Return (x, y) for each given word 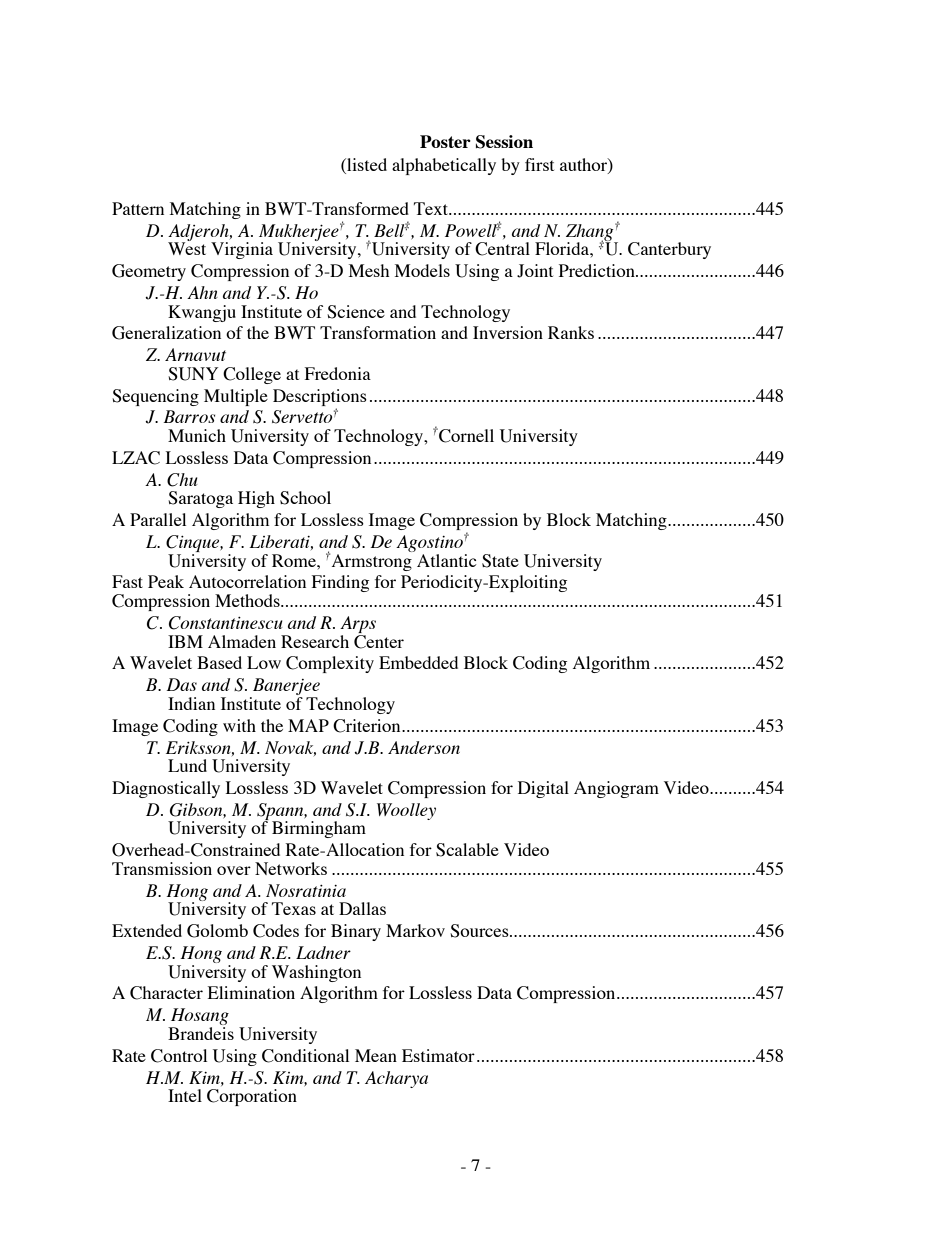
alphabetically (444, 166)
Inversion (508, 332)
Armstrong (370, 562)
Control (179, 1056)
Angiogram (616, 789)
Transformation (378, 332)
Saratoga (200, 499)
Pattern (138, 208)
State (500, 561)
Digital (543, 789)
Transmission (162, 868)
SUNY (193, 374)
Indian (191, 703)
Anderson (424, 747)
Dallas (362, 908)
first (539, 164)
